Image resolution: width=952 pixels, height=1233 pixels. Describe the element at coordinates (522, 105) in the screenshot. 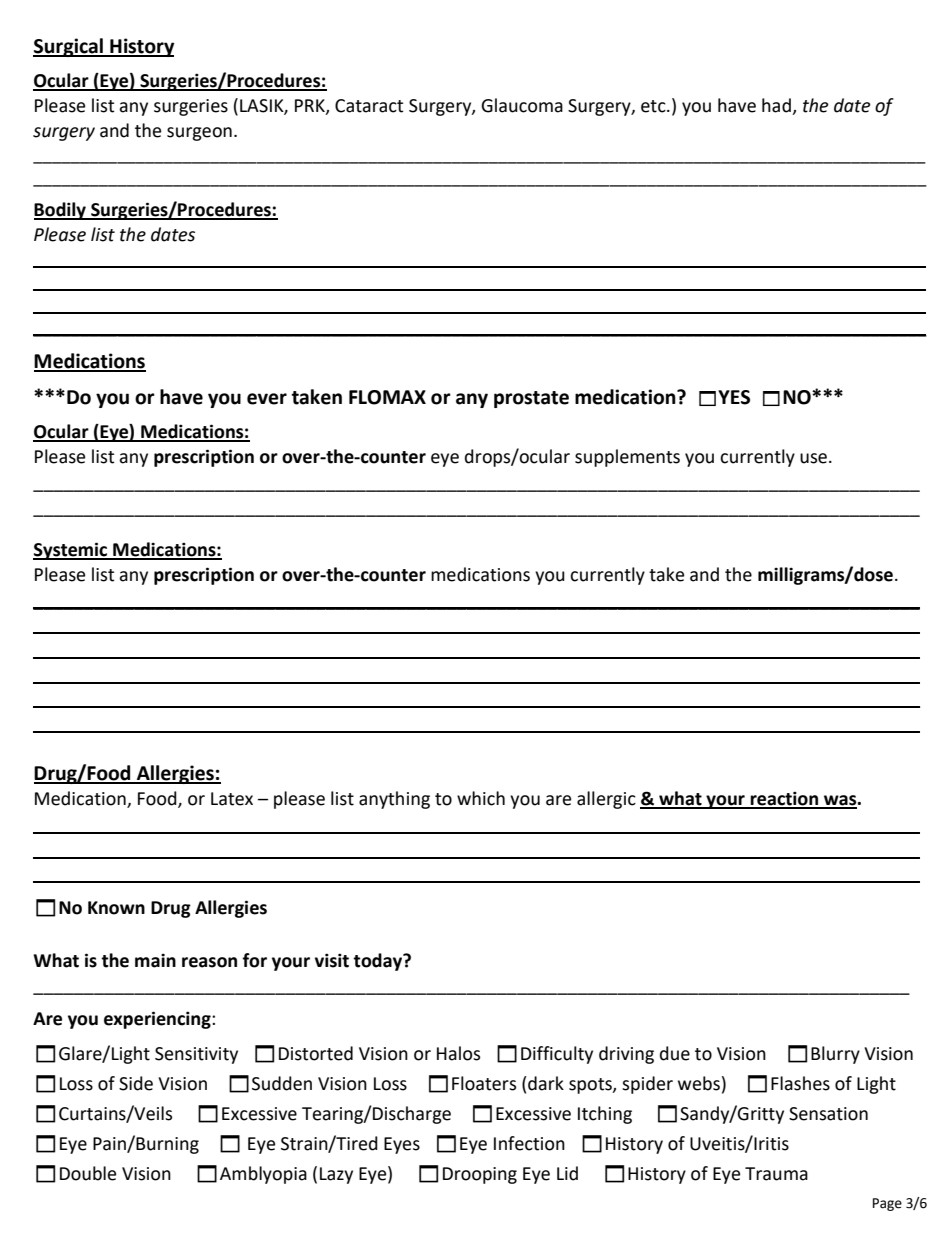

I see `Glaucoma` at that location.
